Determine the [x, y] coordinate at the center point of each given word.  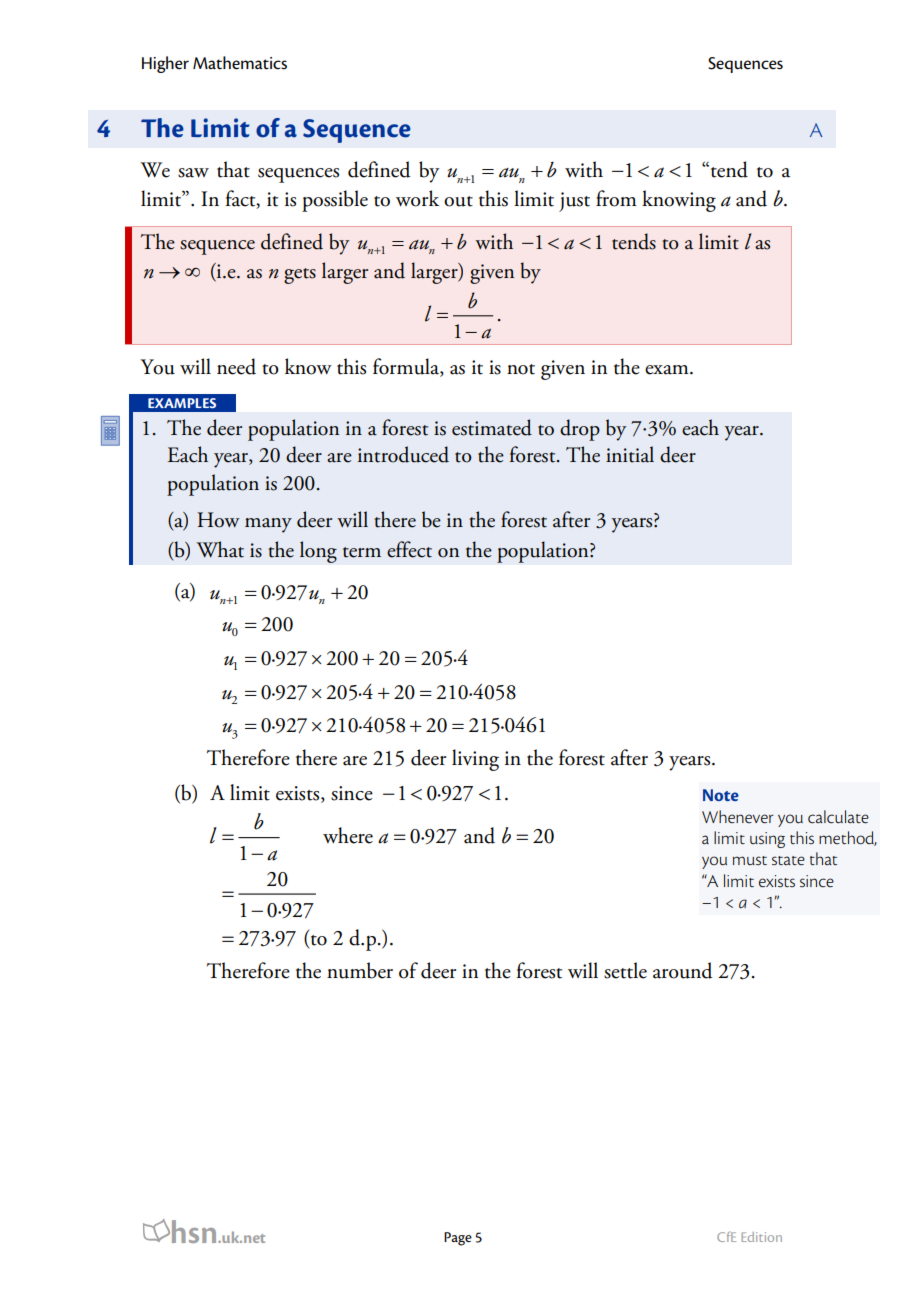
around [683, 970]
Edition [761, 1237]
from [616, 198]
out [458, 201]
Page [458, 1239]
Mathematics [240, 63]
